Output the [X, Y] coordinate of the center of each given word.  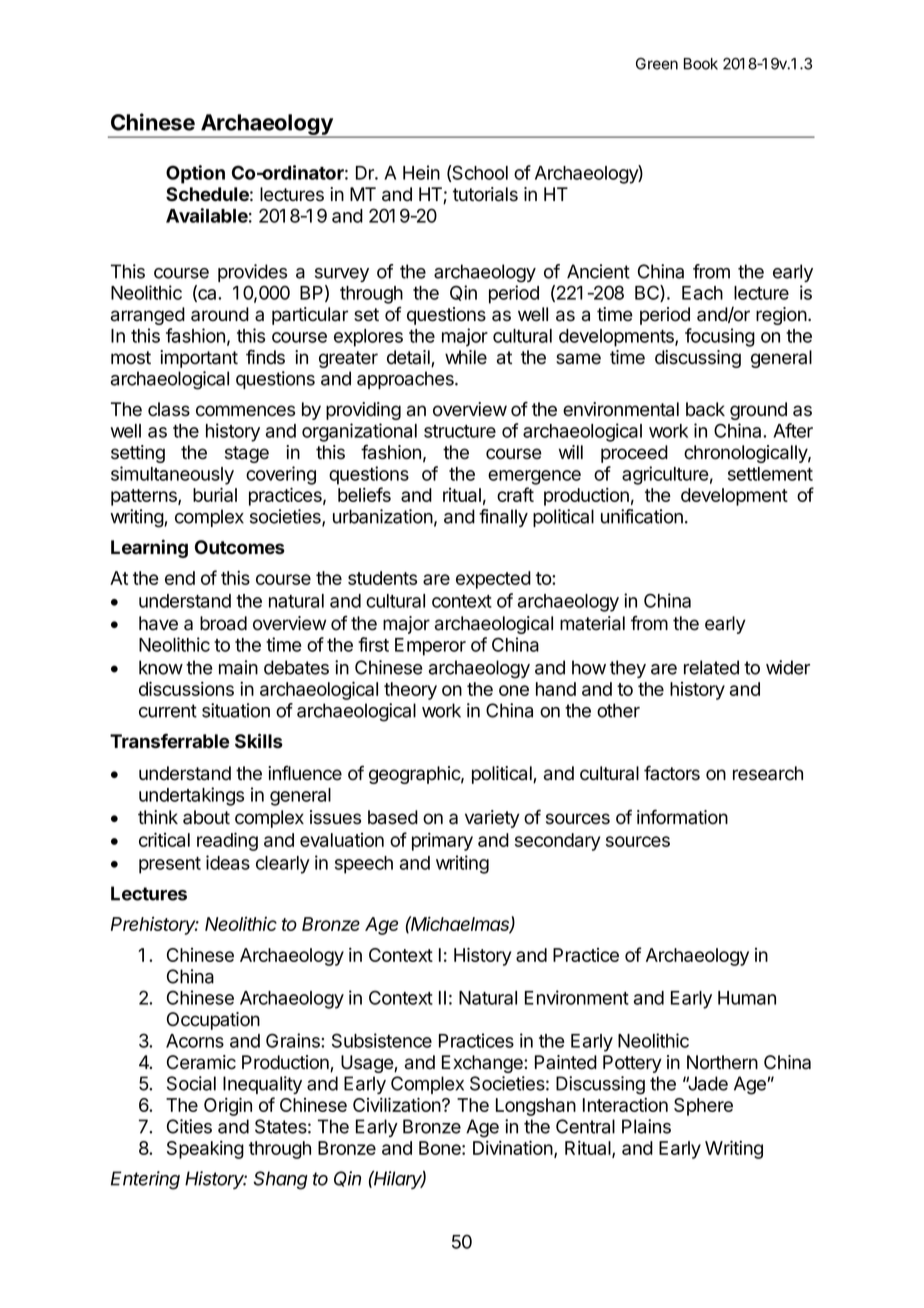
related [711, 667]
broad [223, 623]
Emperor [430, 647]
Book [701, 64]
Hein [421, 172]
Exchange [483, 1064]
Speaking [205, 1149]
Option [195, 174]
